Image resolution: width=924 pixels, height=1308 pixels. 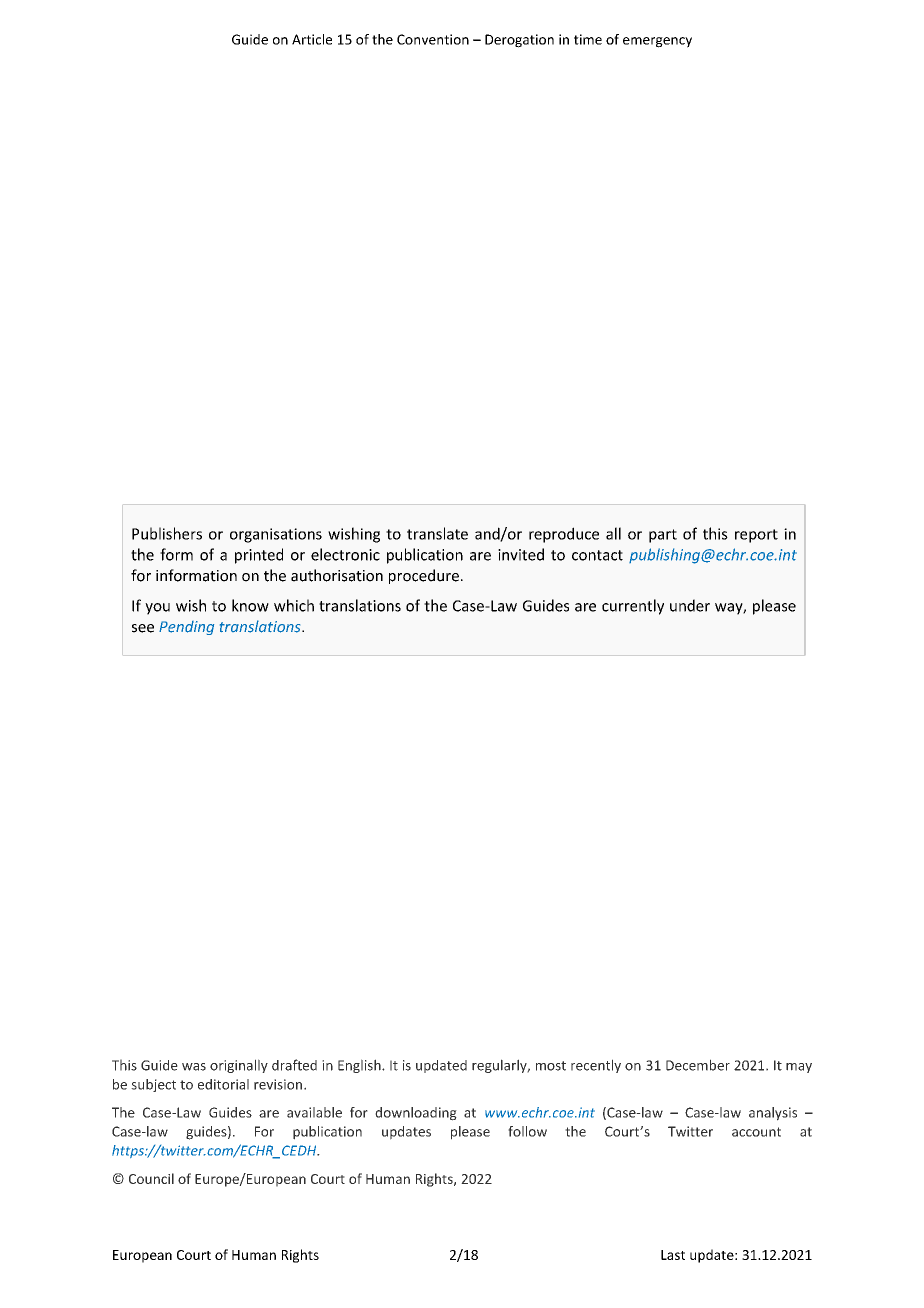 What do you see at coordinates (437, 533) in the page?
I see `translate` at bounding box center [437, 533].
